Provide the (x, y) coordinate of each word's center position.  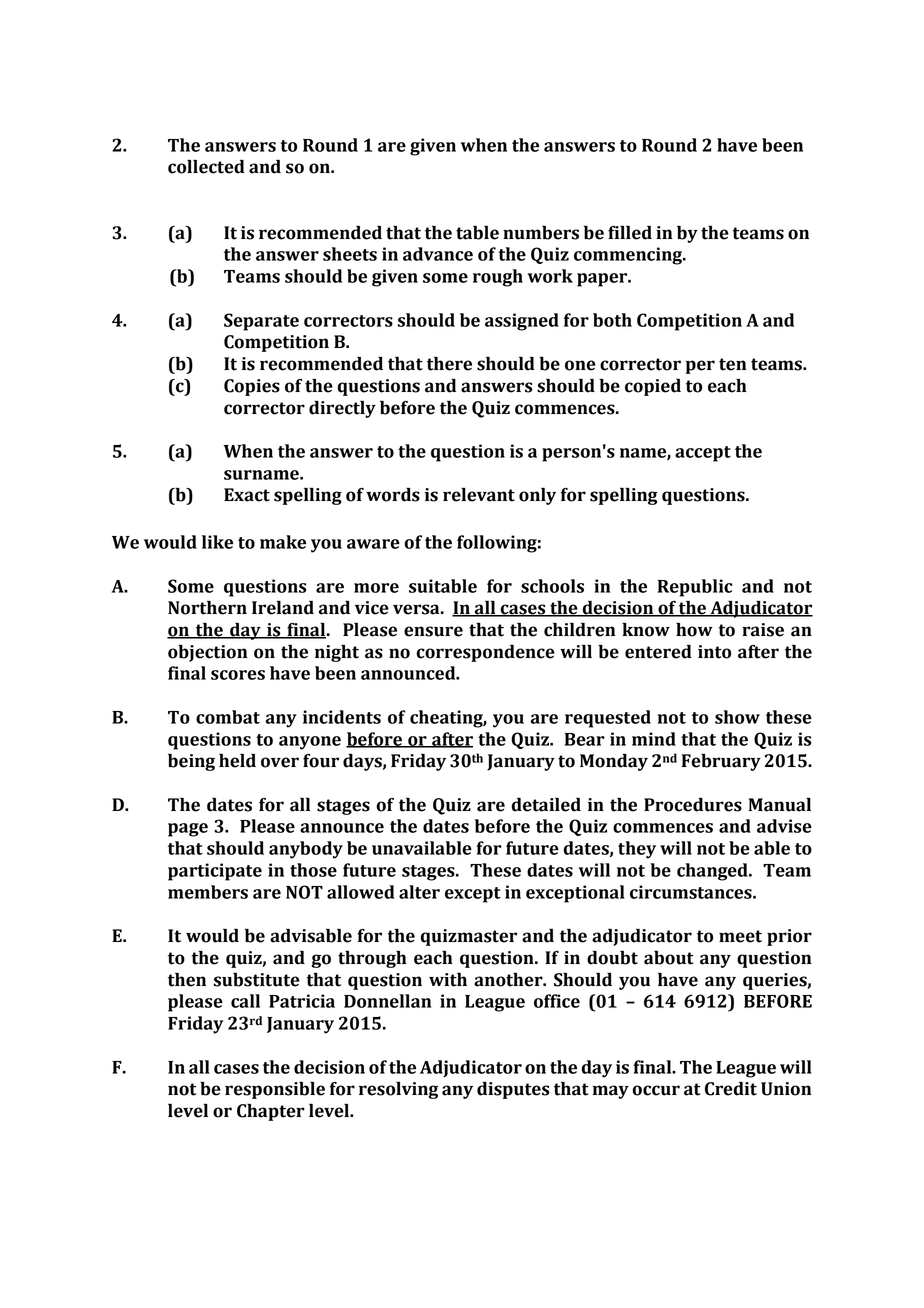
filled (630, 232)
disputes (513, 1090)
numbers (541, 233)
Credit (731, 1088)
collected (206, 166)
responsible (275, 1090)
